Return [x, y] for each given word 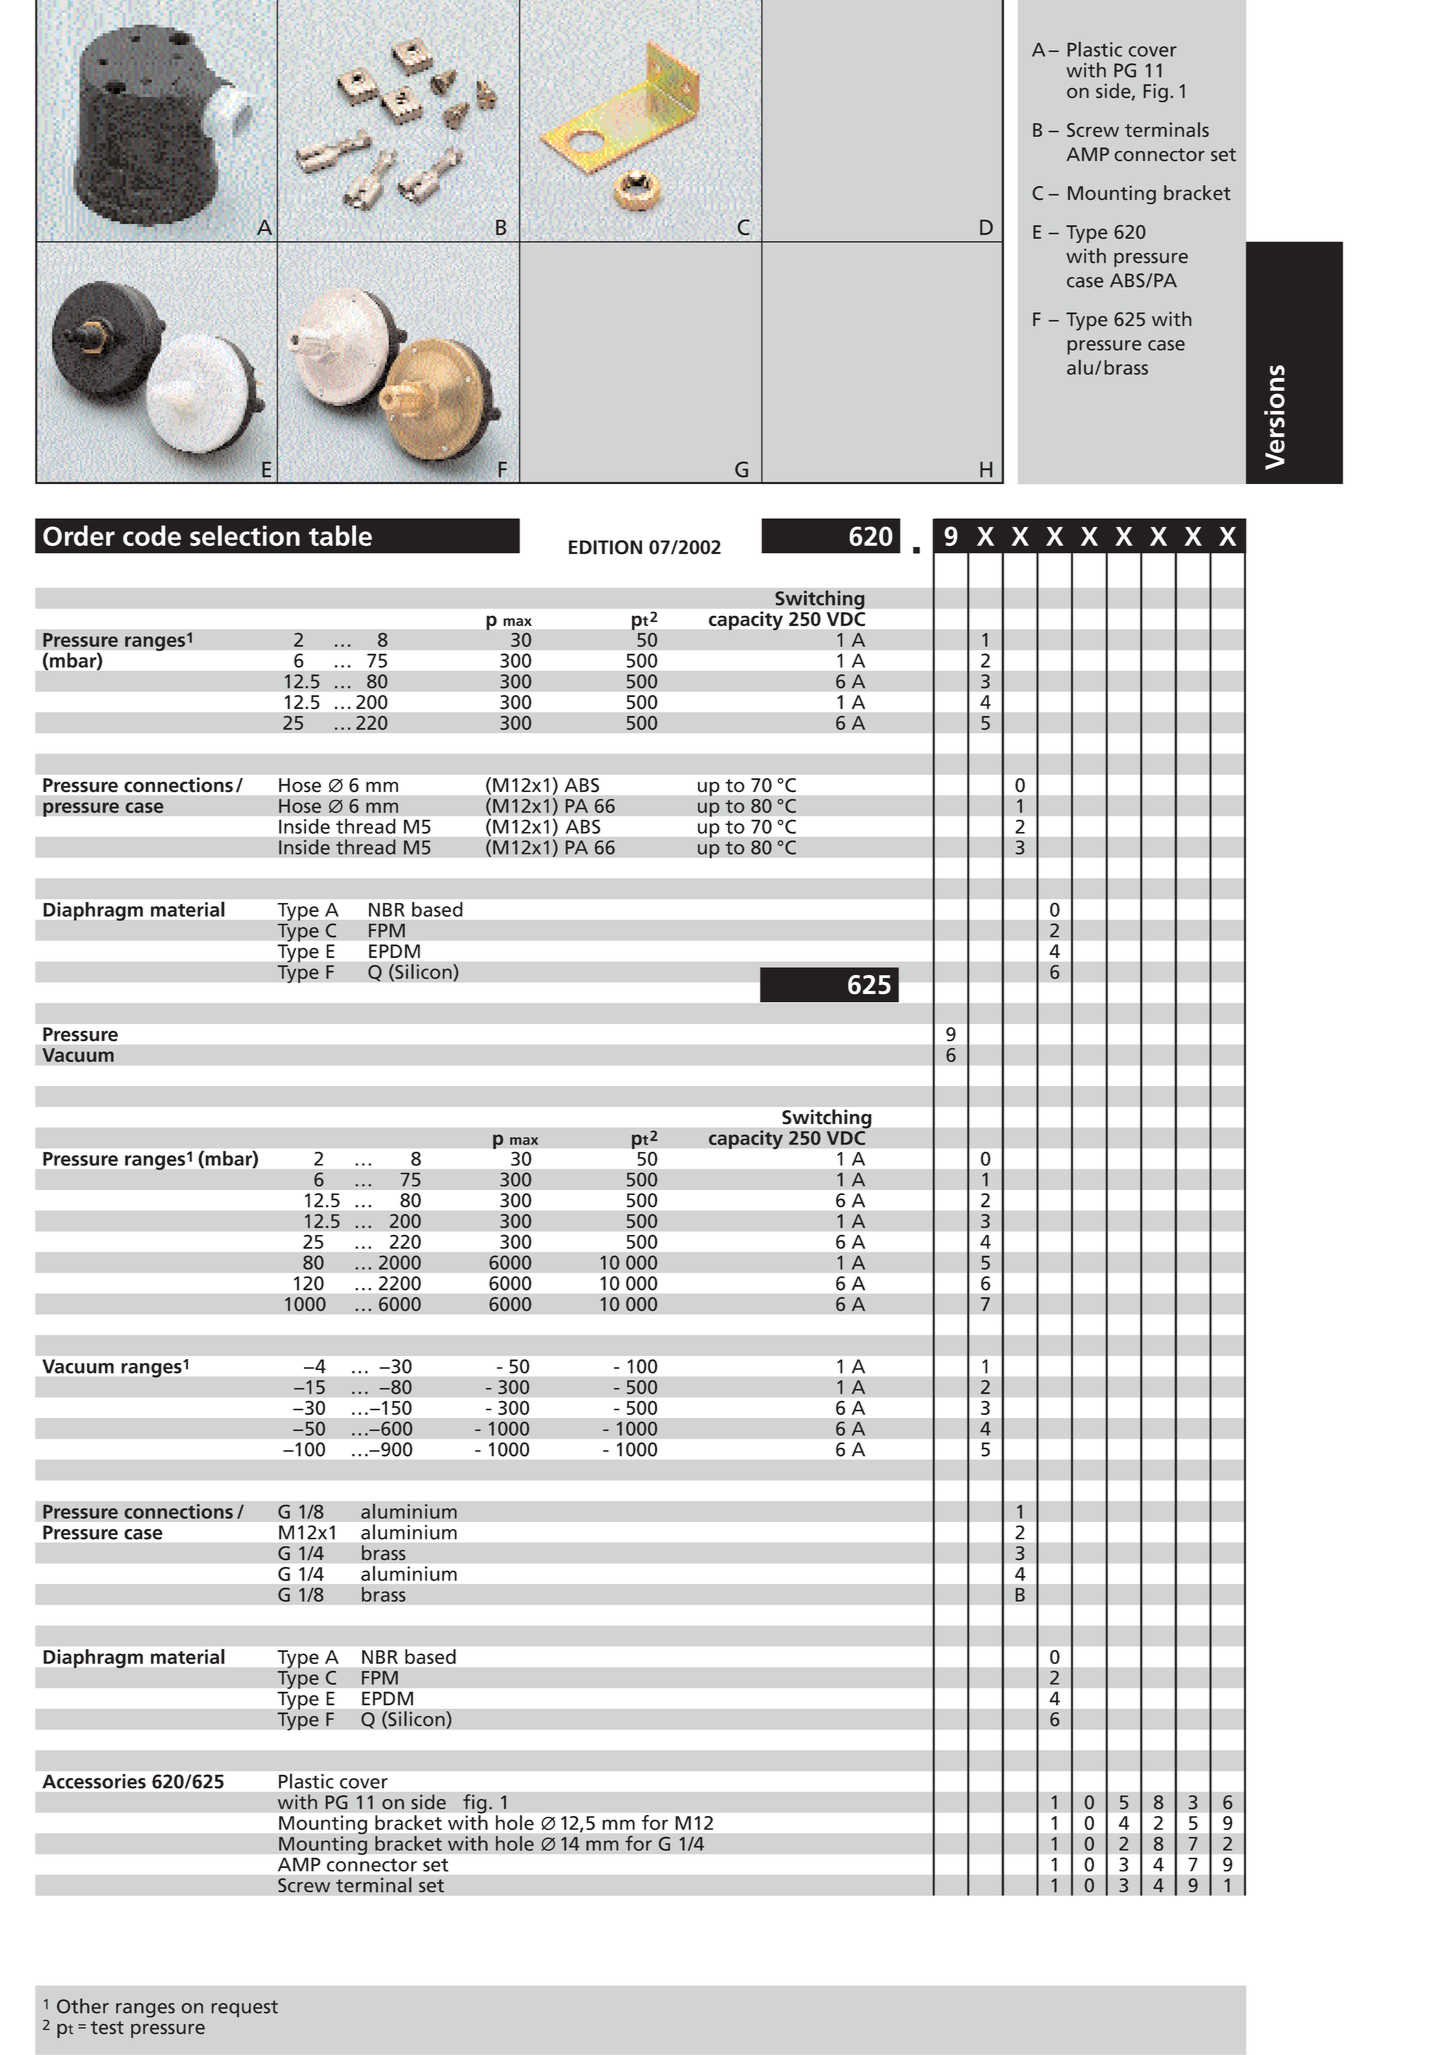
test [107, 2027]
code [152, 535]
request [245, 2008]
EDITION [605, 547]
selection [245, 535]
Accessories [94, 1781]
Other [83, 2006]
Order [79, 535]
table [340, 535]
